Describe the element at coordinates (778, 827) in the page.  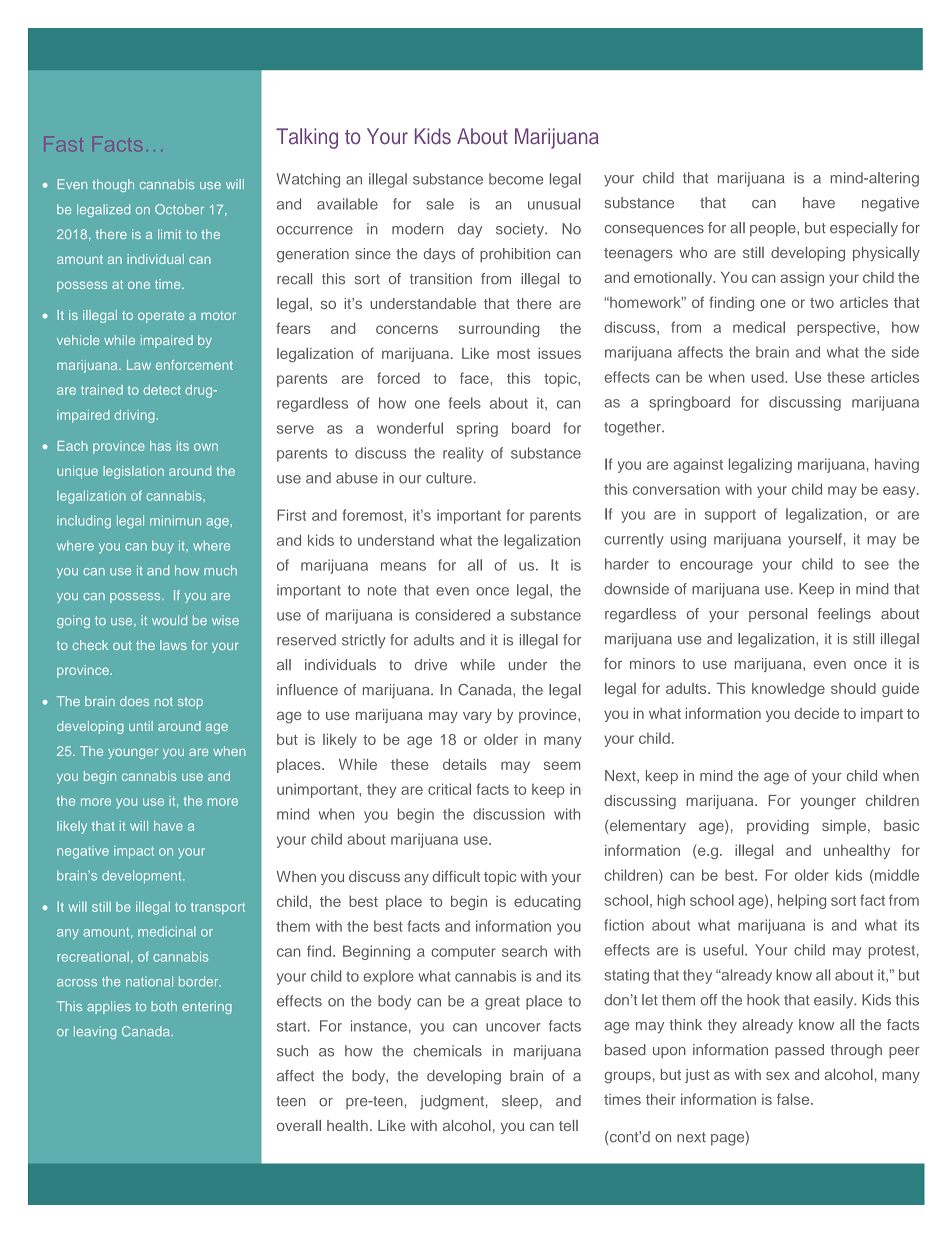
I see `providing` at that location.
